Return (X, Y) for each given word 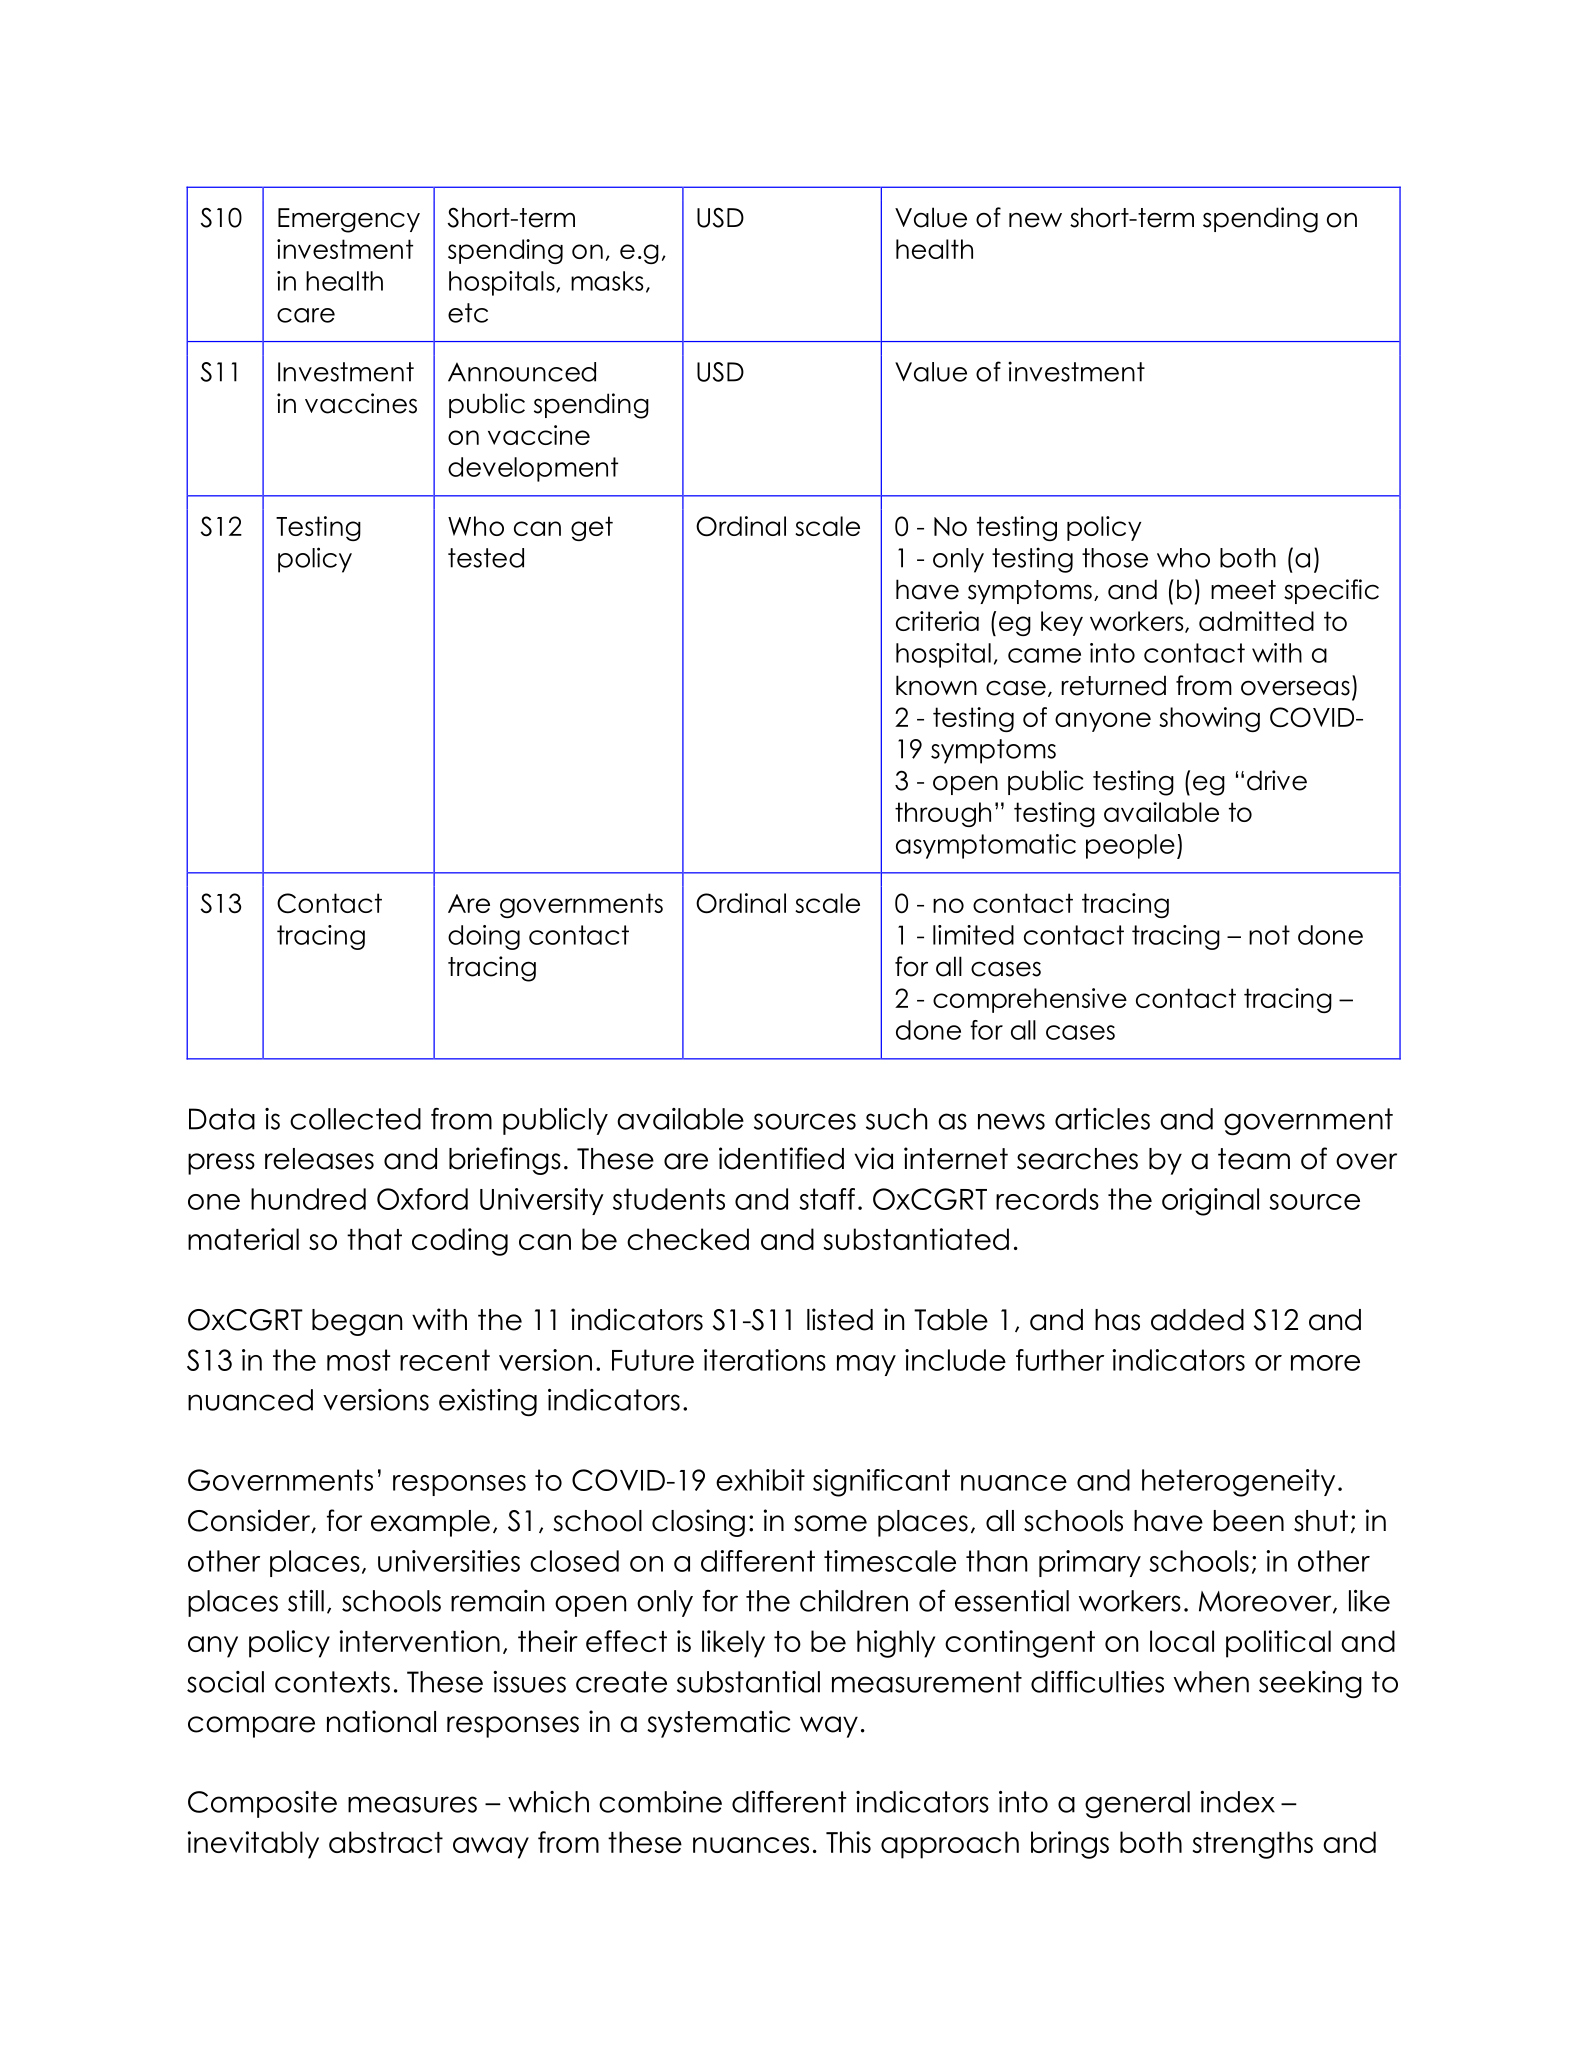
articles (1102, 1119)
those (1115, 558)
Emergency (349, 220)
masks (607, 281)
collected (355, 1119)
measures (412, 1804)
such (896, 1119)
